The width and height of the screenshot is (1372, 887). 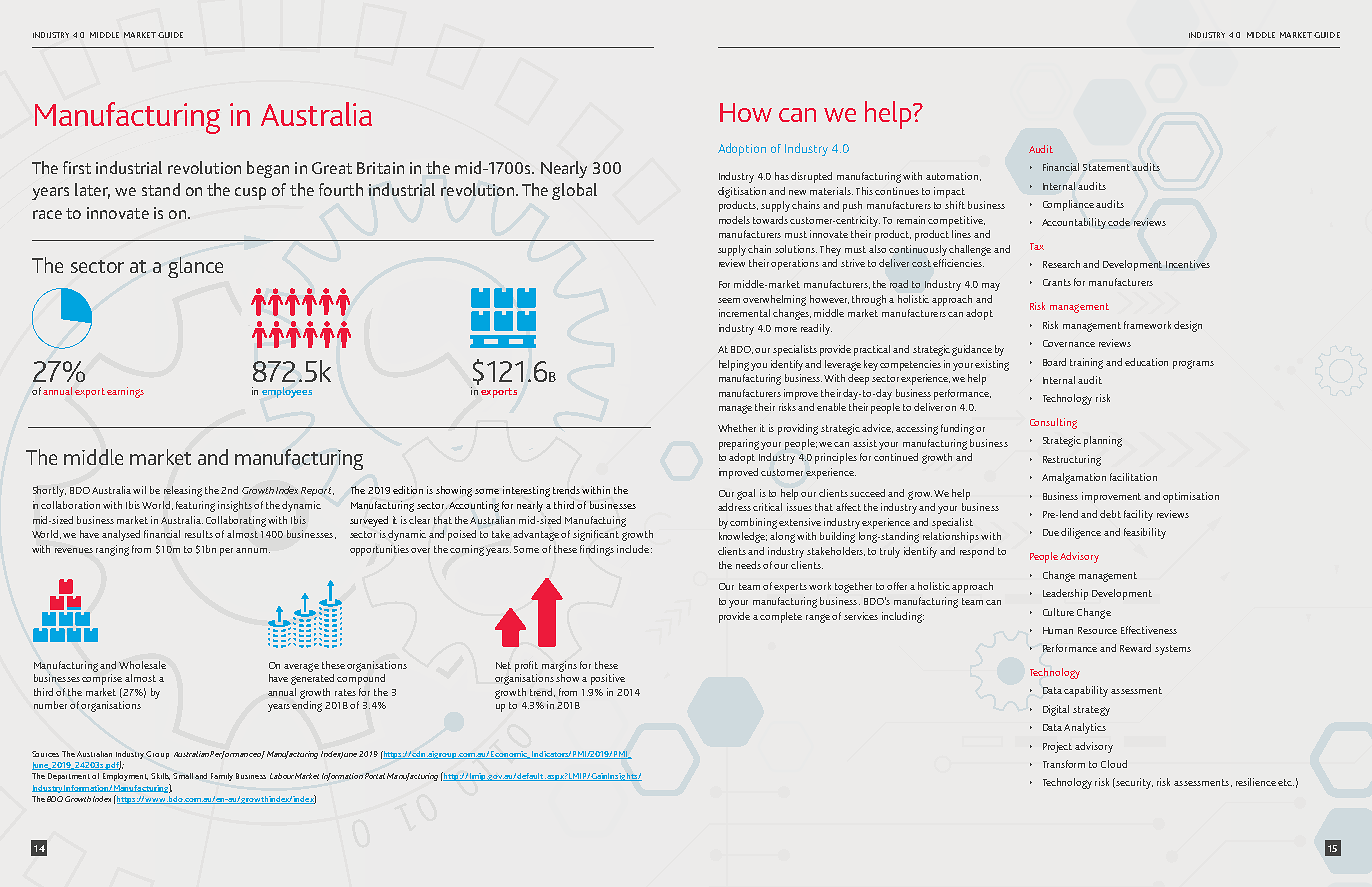 I want to click on global, so click(x=574, y=191).
